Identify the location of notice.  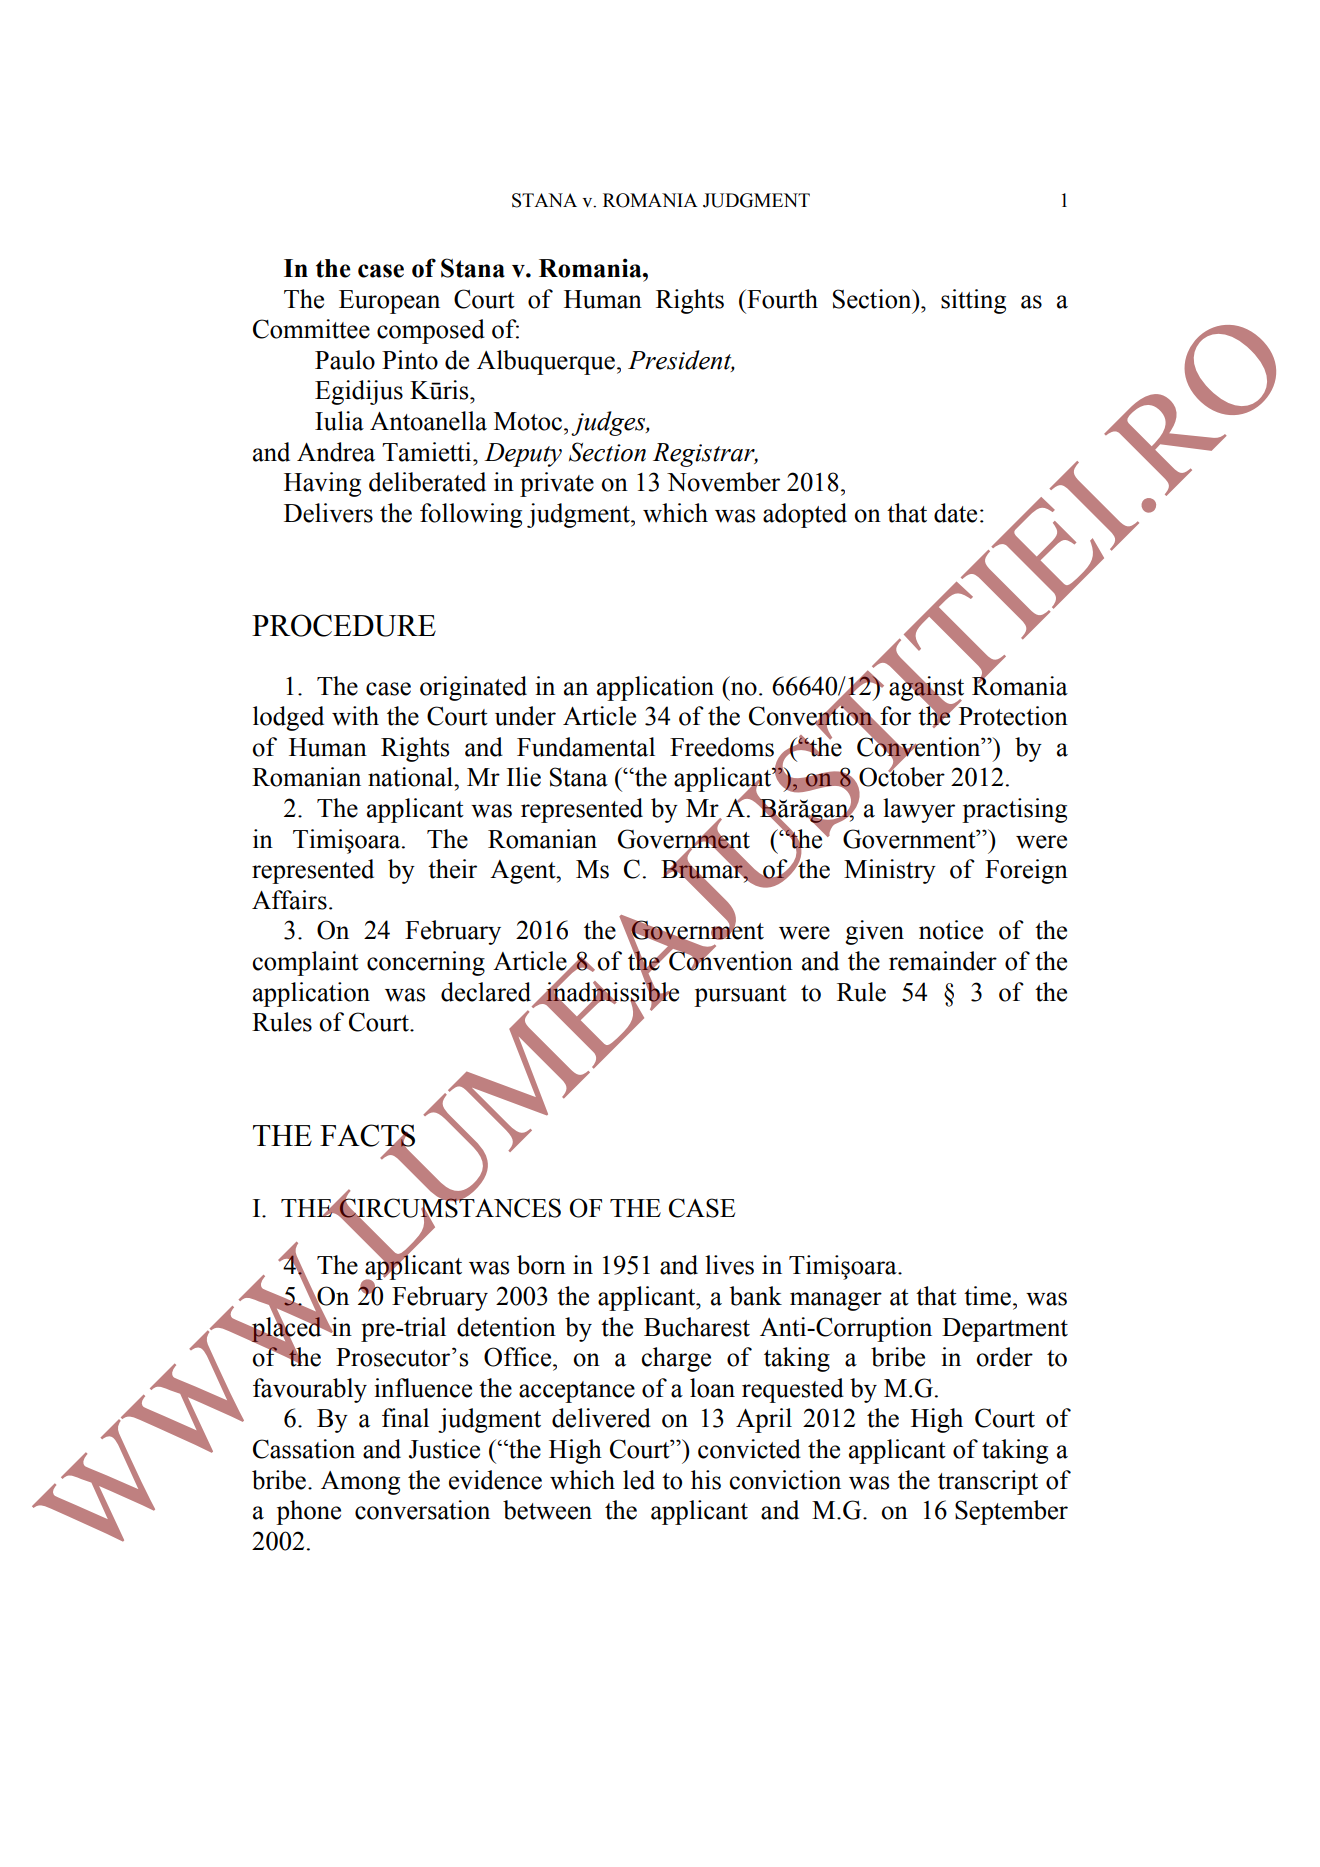
(951, 930).
